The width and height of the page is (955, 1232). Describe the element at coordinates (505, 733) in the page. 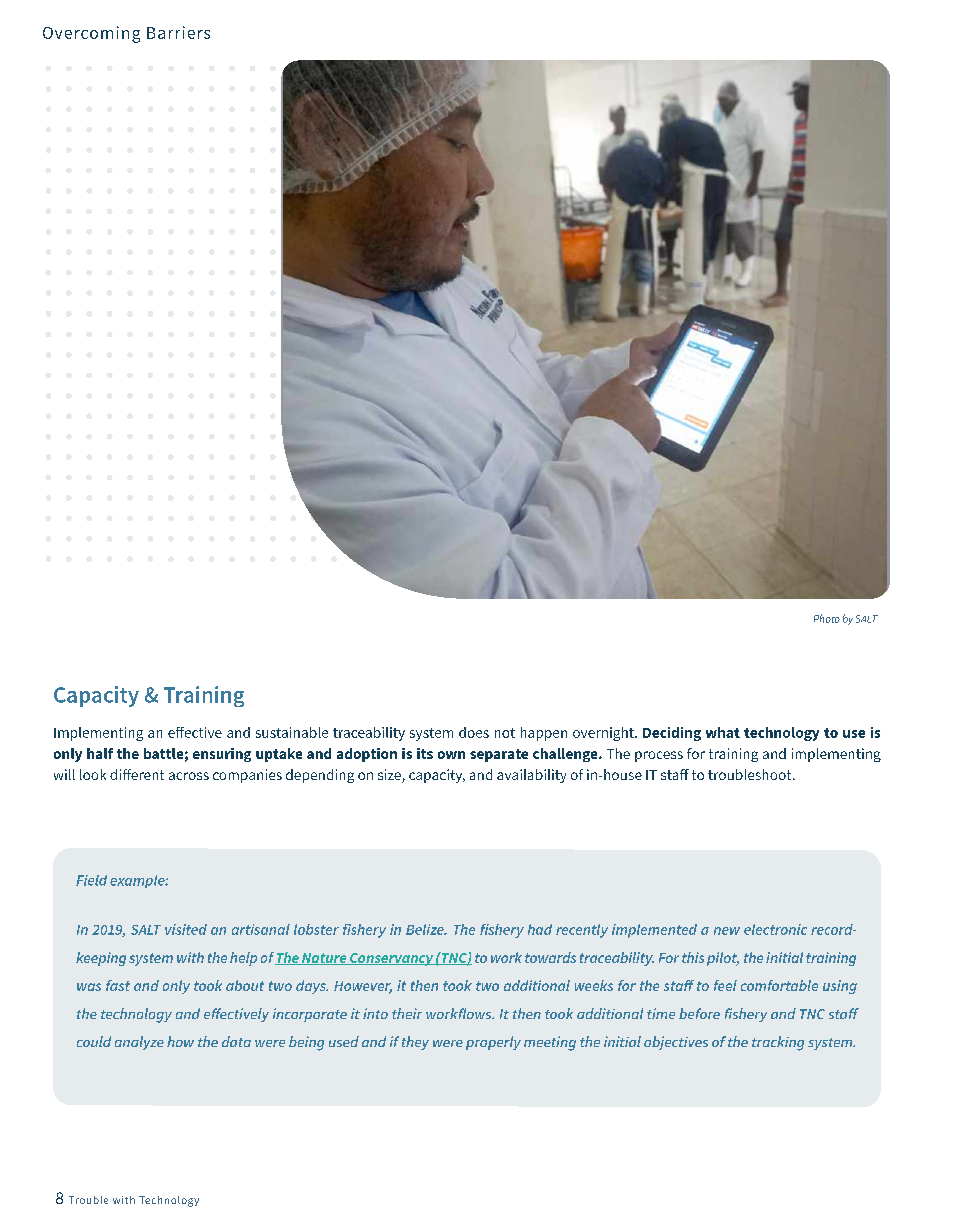

I see `not` at that location.
